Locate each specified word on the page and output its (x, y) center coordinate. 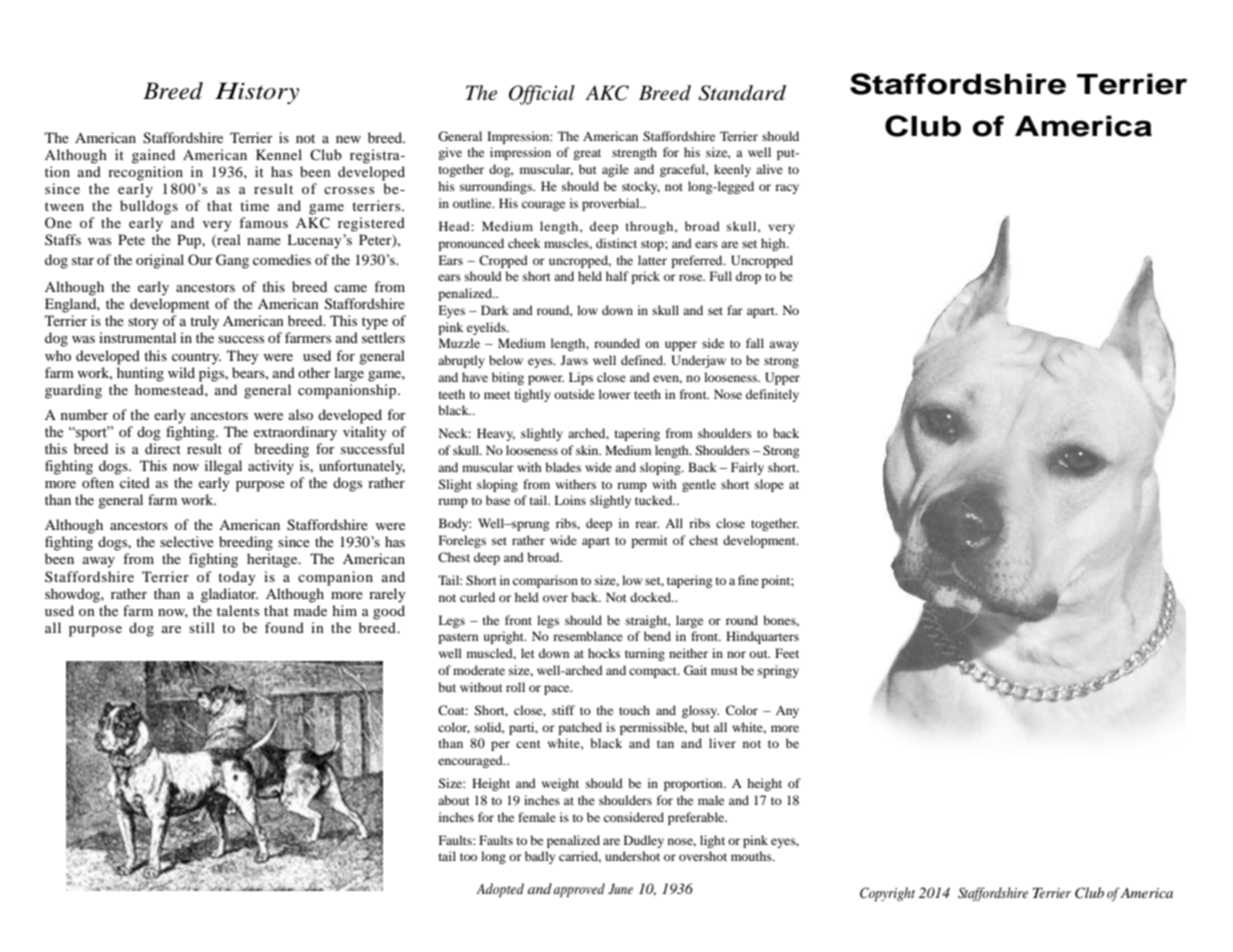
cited (135, 482)
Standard (742, 93)
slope (769, 485)
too (468, 857)
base (498, 500)
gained (153, 156)
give (450, 153)
